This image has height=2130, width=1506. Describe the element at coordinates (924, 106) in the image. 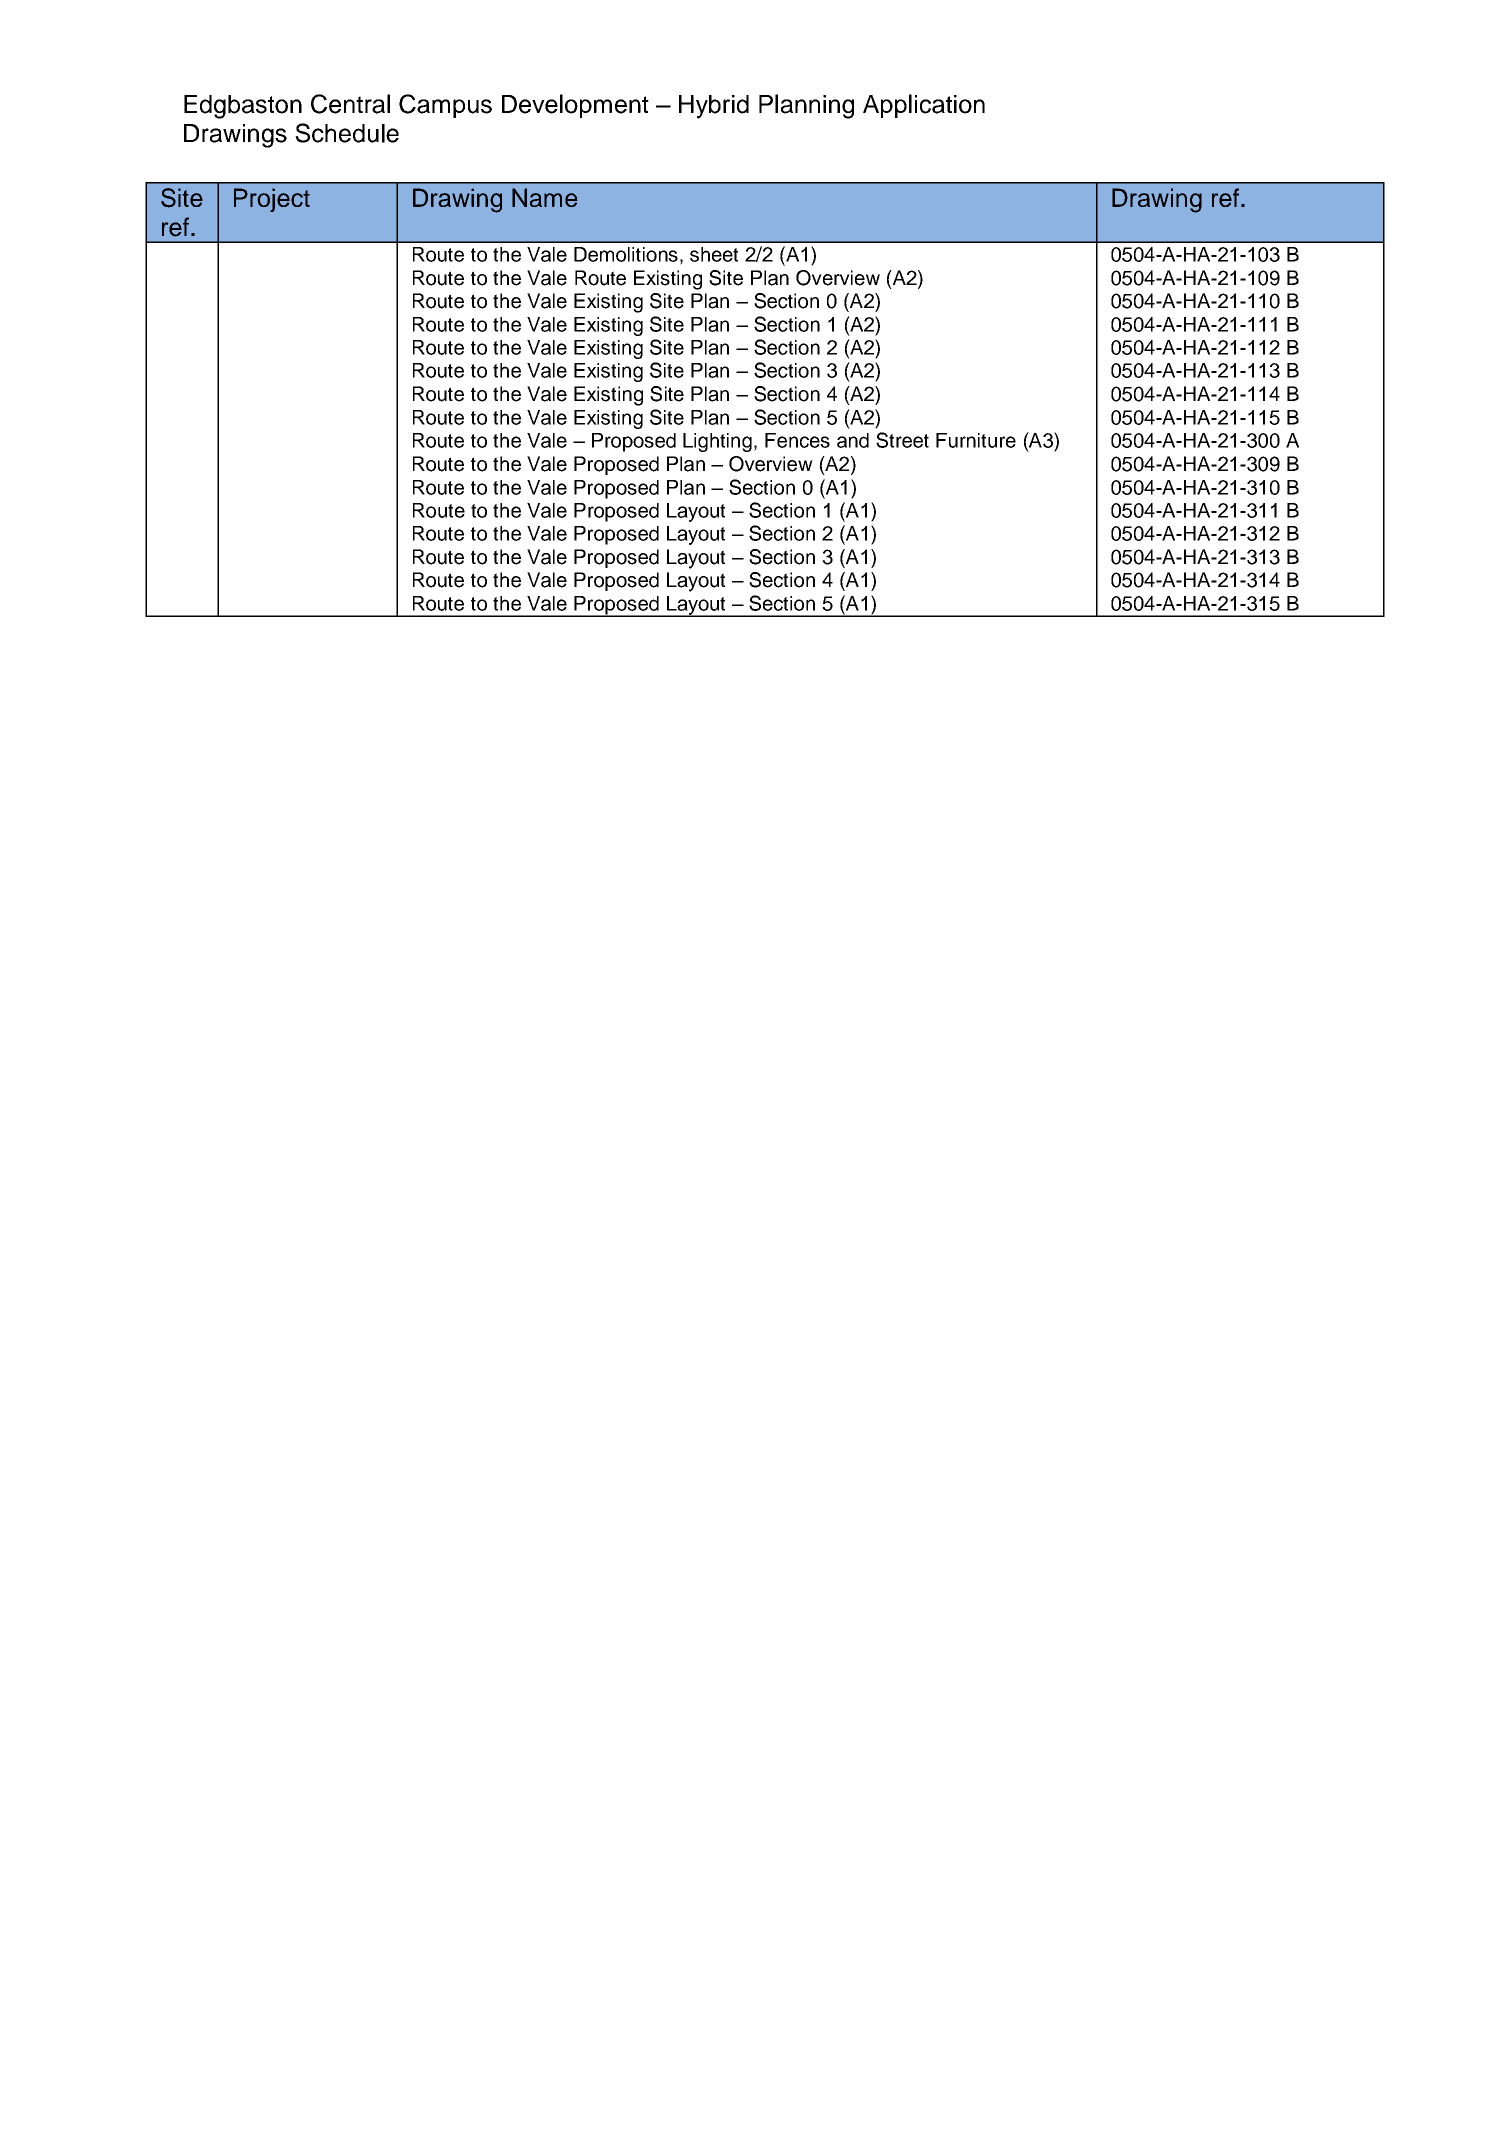

I see `Application` at that location.
